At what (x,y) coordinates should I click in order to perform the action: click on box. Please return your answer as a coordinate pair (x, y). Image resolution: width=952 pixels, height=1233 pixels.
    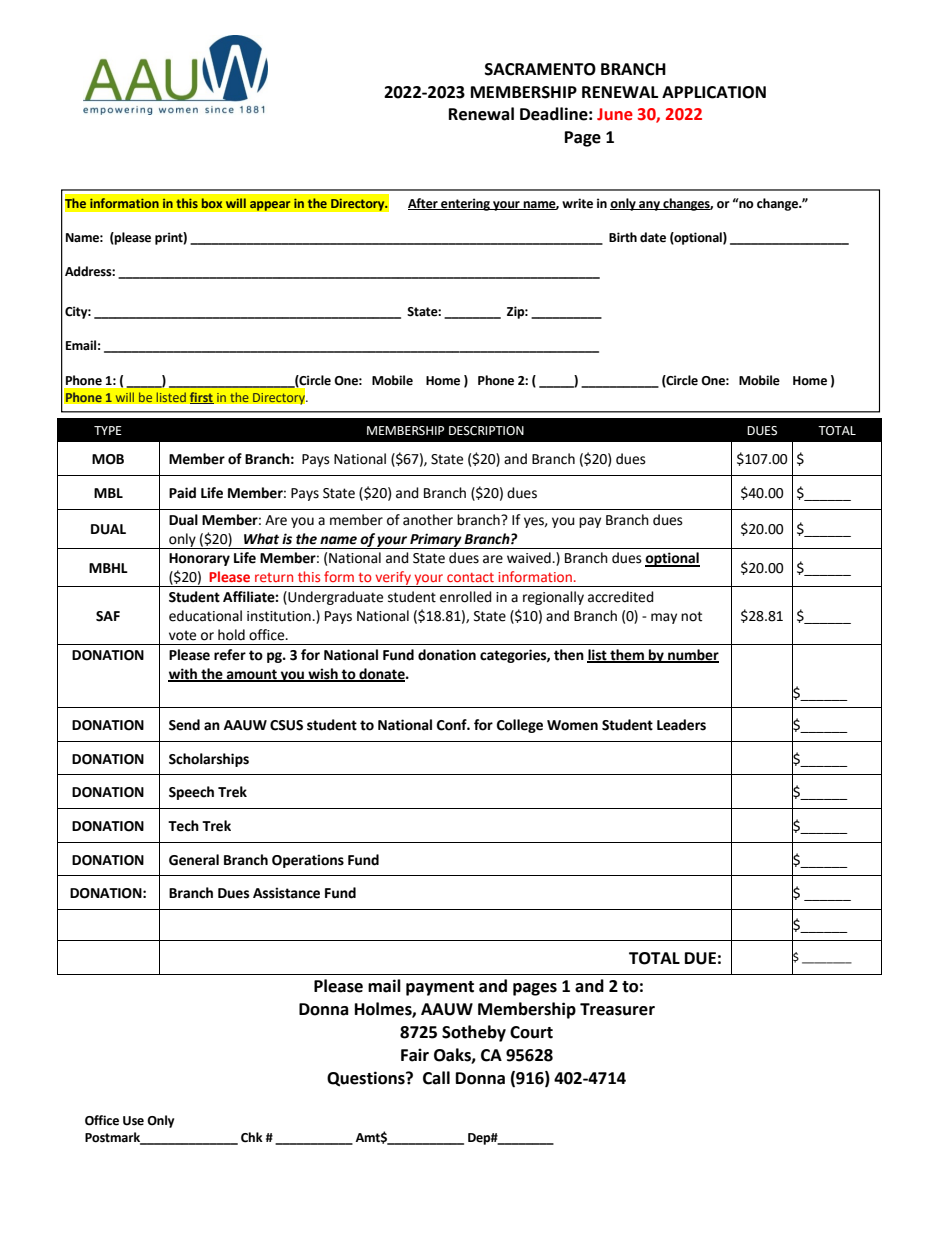
    Looking at the image, I should click on (212, 203).
